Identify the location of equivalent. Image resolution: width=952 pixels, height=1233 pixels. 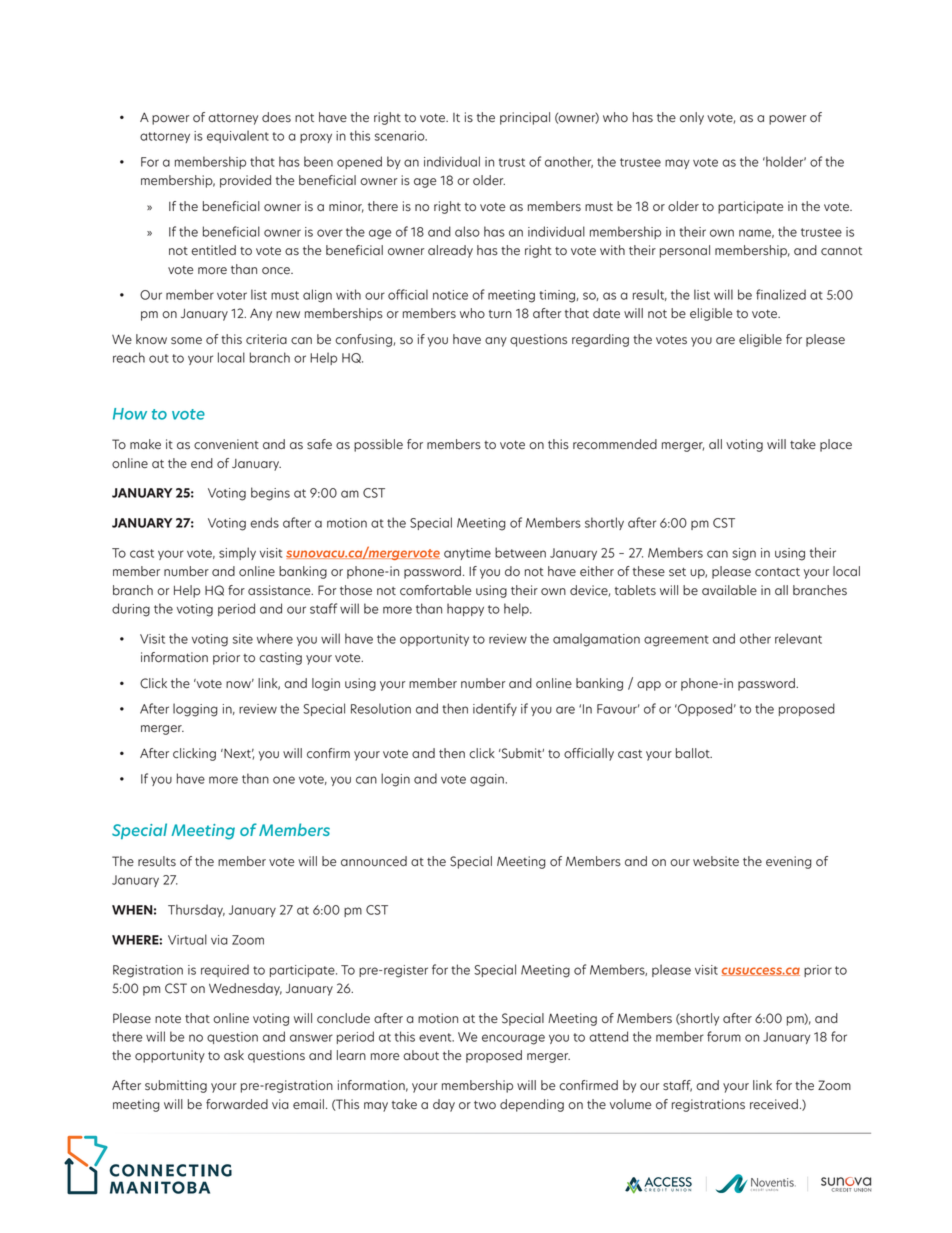
(238, 136).
